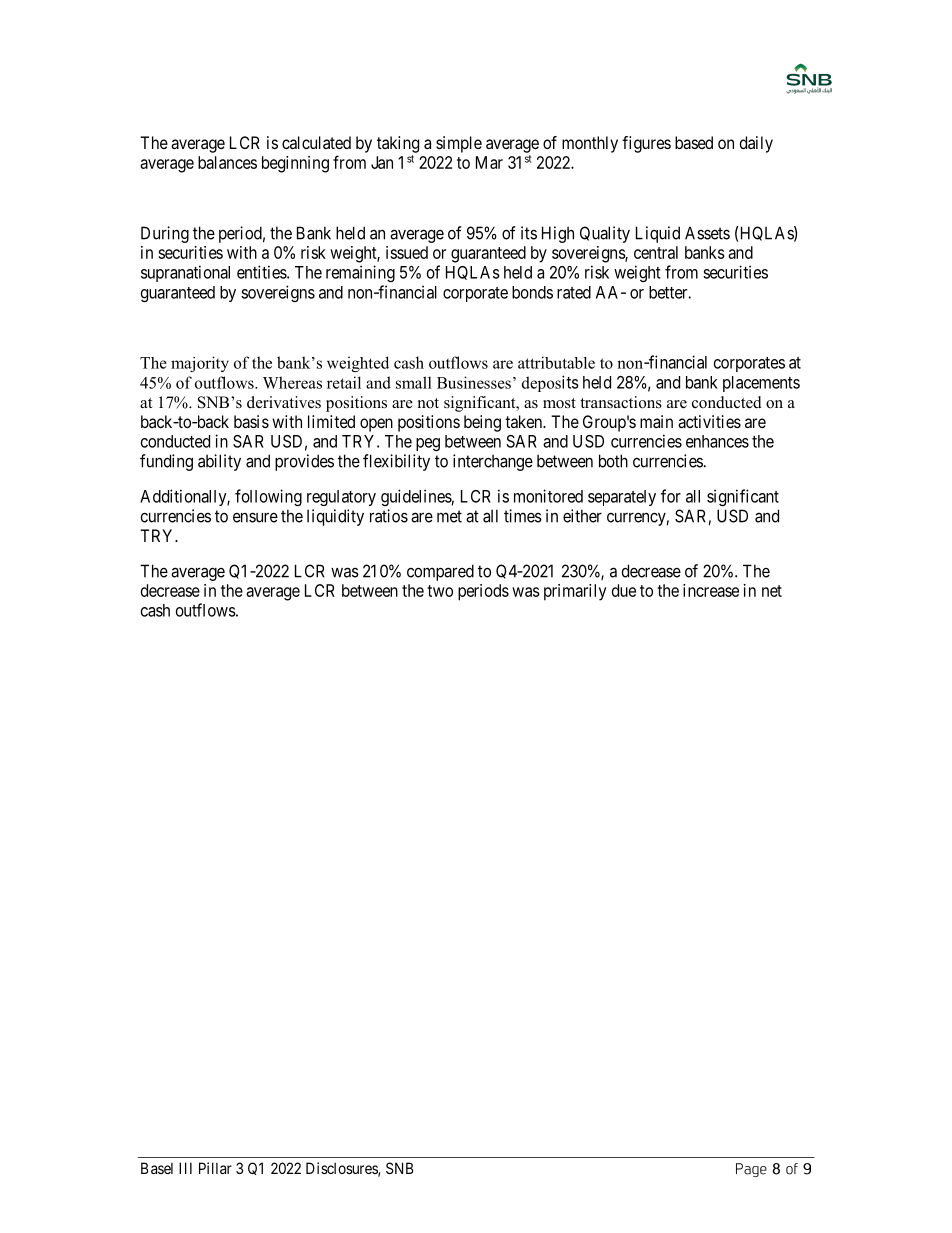 The height and width of the screenshot is (1233, 952). What do you see at coordinates (482, 423) in the screenshot?
I see `being` at bounding box center [482, 423].
